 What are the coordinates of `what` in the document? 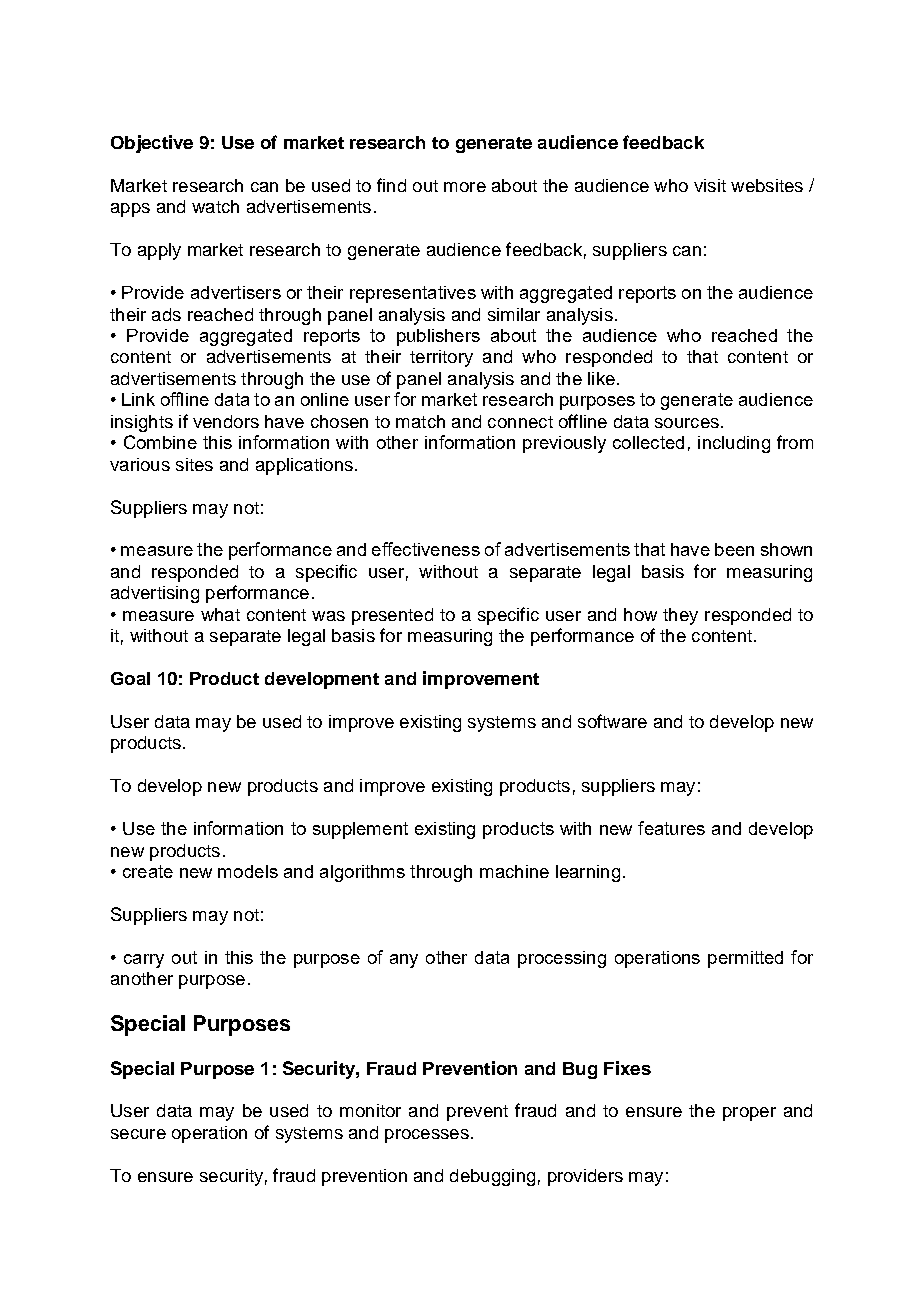 It's located at (220, 614).
